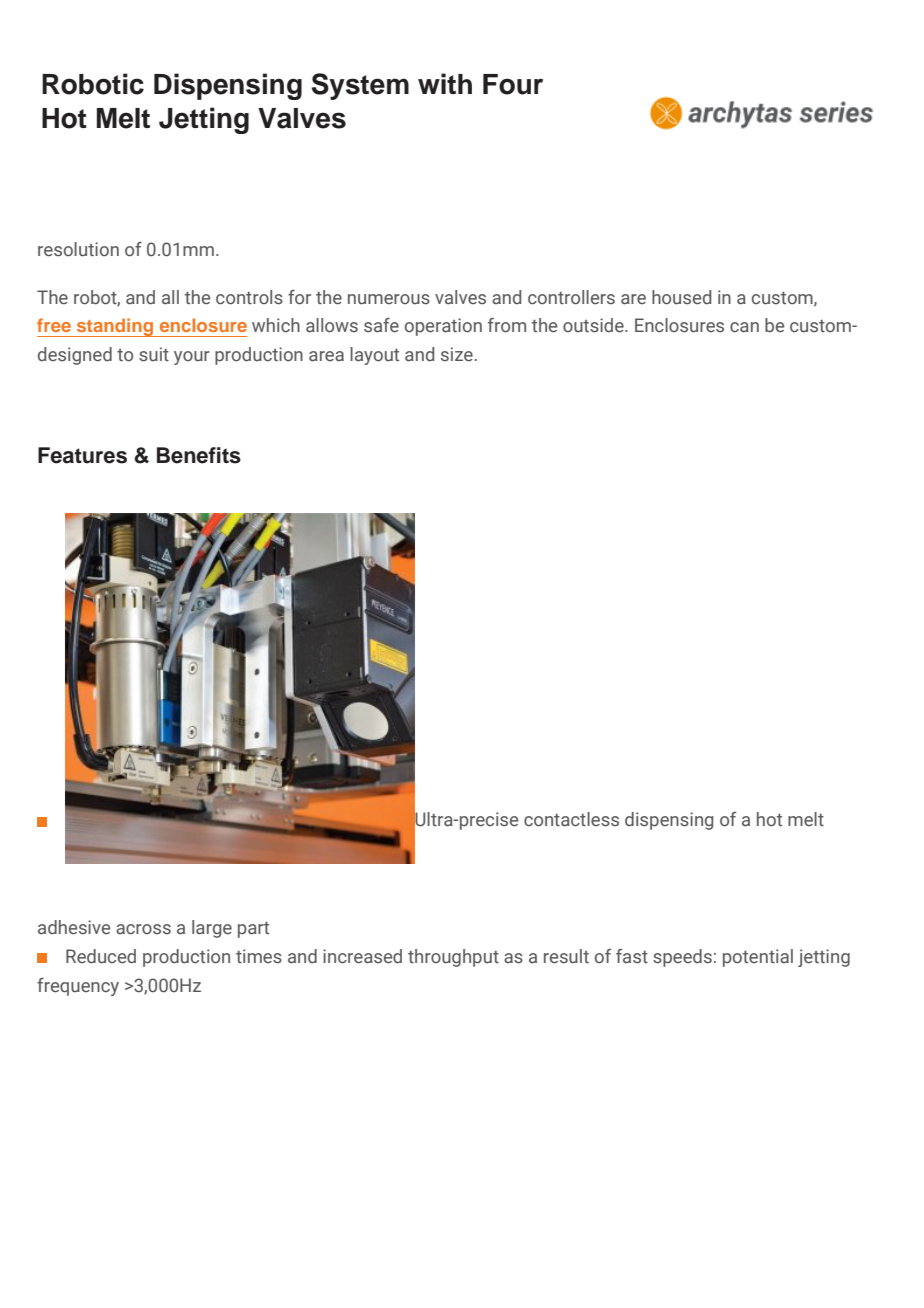  What do you see at coordinates (78, 249) in the image?
I see `resolution` at bounding box center [78, 249].
